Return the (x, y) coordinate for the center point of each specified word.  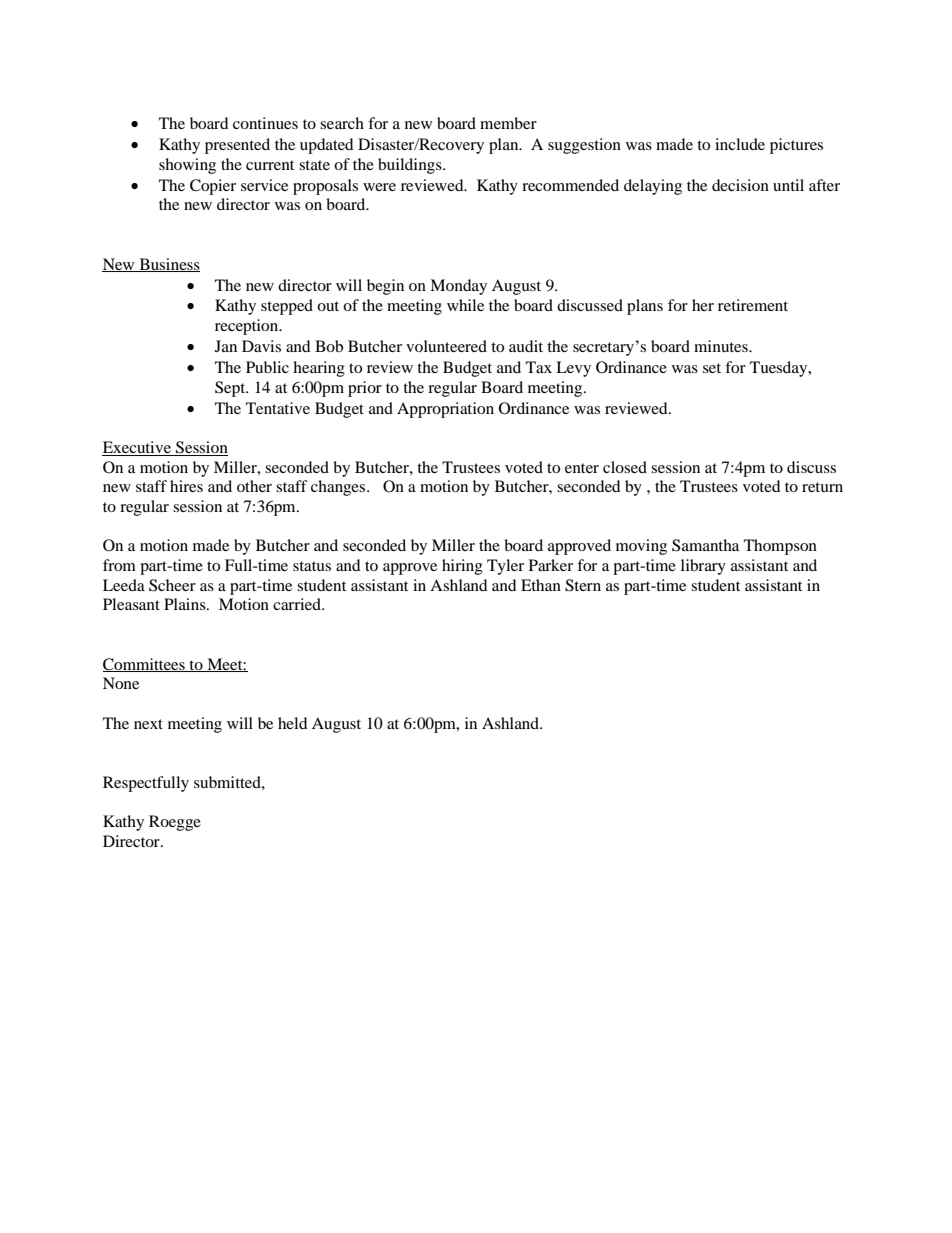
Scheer (172, 585)
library (703, 567)
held (293, 723)
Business (168, 265)
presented (237, 146)
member (508, 123)
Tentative (278, 408)
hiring (462, 567)
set (712, 368)
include (740, 144)
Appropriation (445, 410)
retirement (753, 305)
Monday (458, 287)
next (148, 724)
